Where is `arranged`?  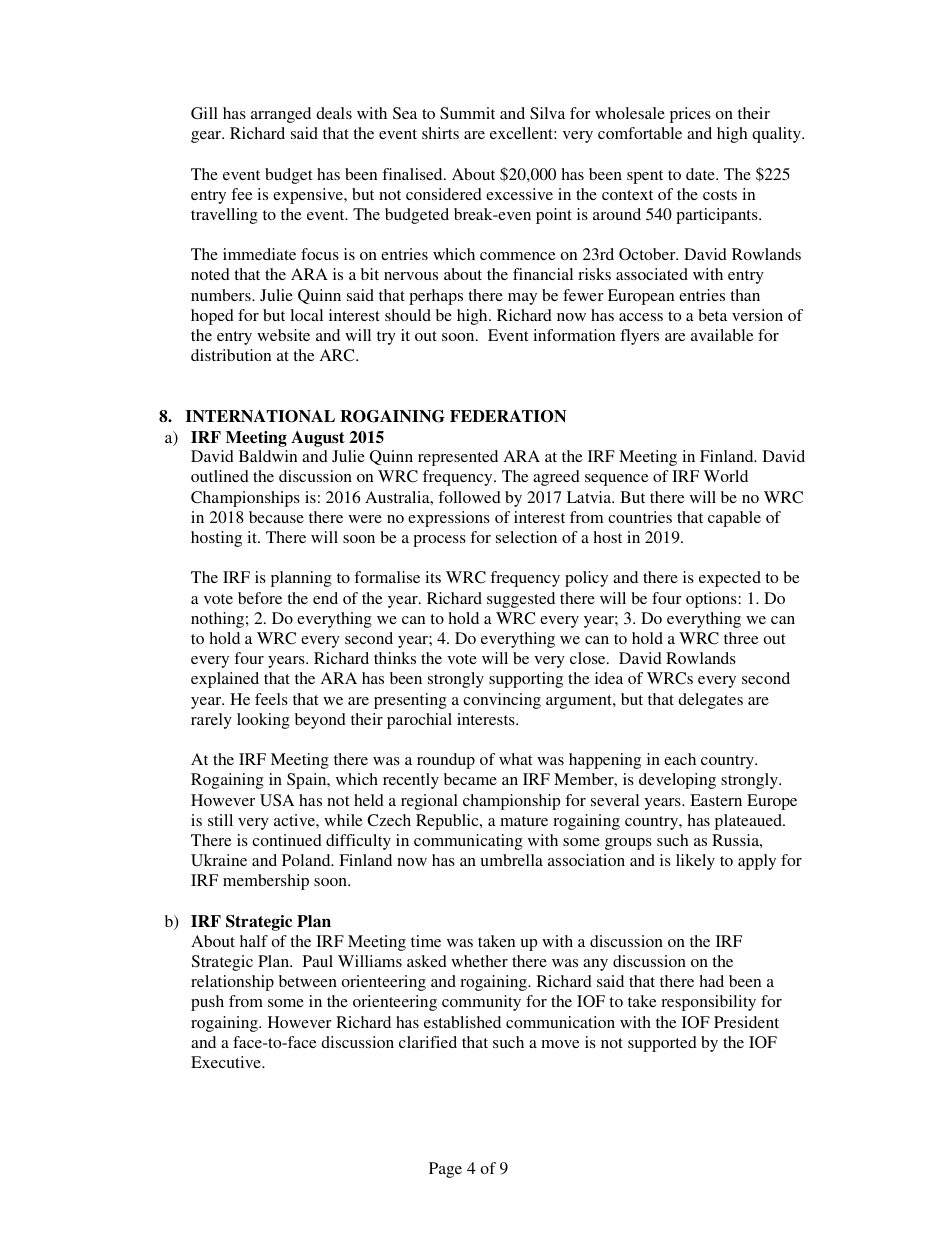 arranged is located at coordinates (281, 115).
